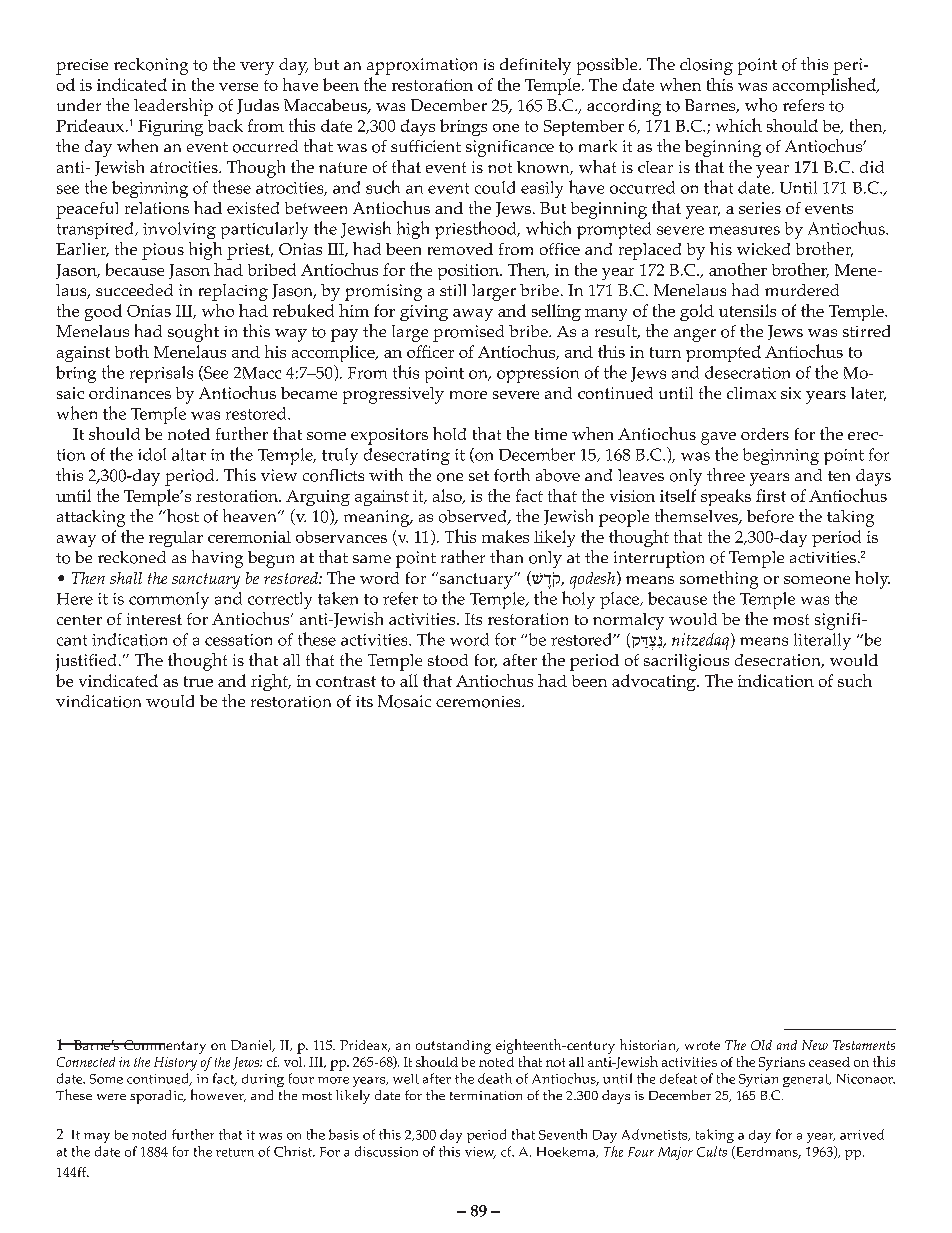 Image resolution: width=952 pixels, height=1233 pixels. What do you see at coordinates (164, 1047) in the screenshot?
I see `Commentary` at bounding box center [164, 1047].
